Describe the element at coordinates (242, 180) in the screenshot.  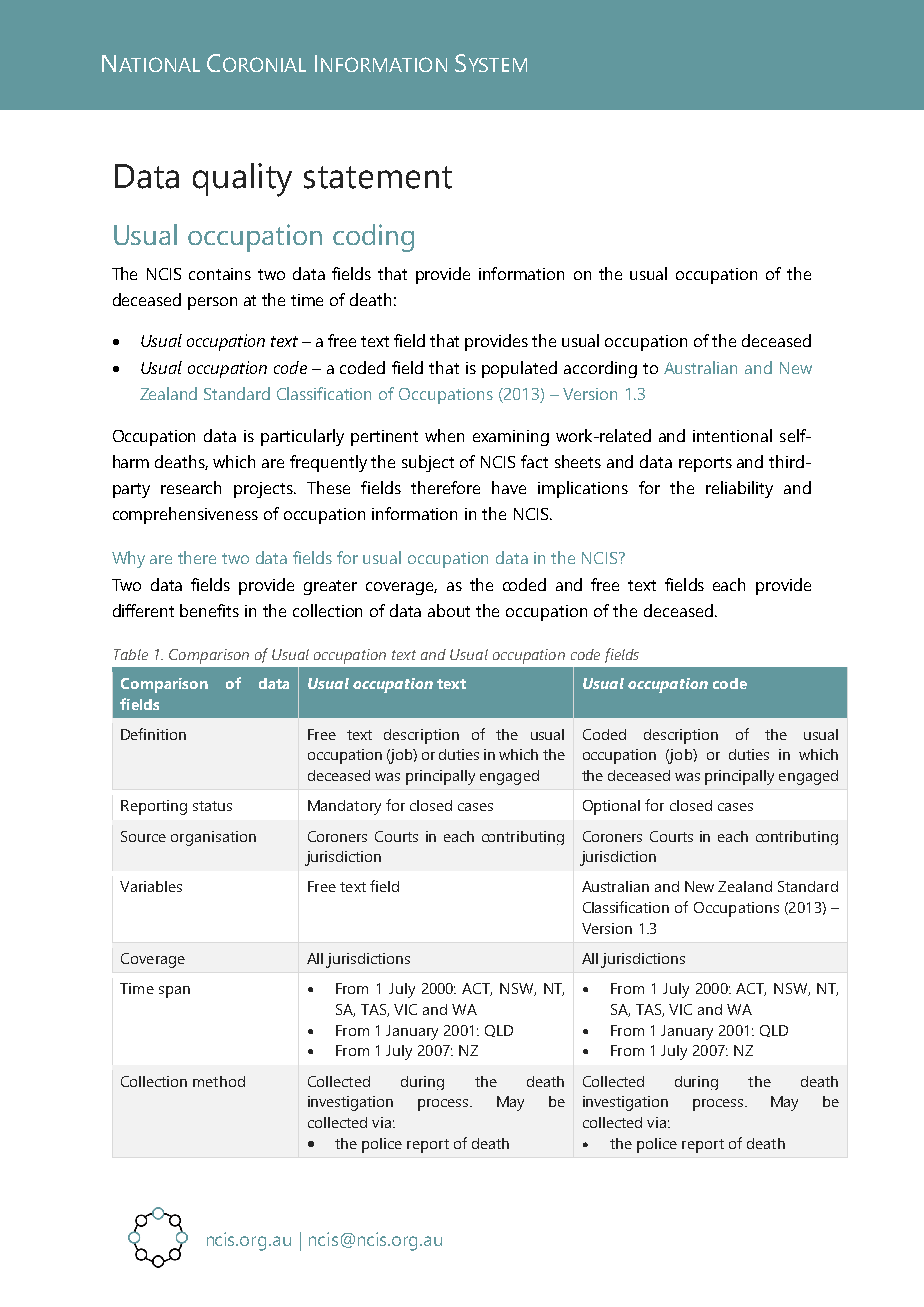
I see `quality` at that location.
